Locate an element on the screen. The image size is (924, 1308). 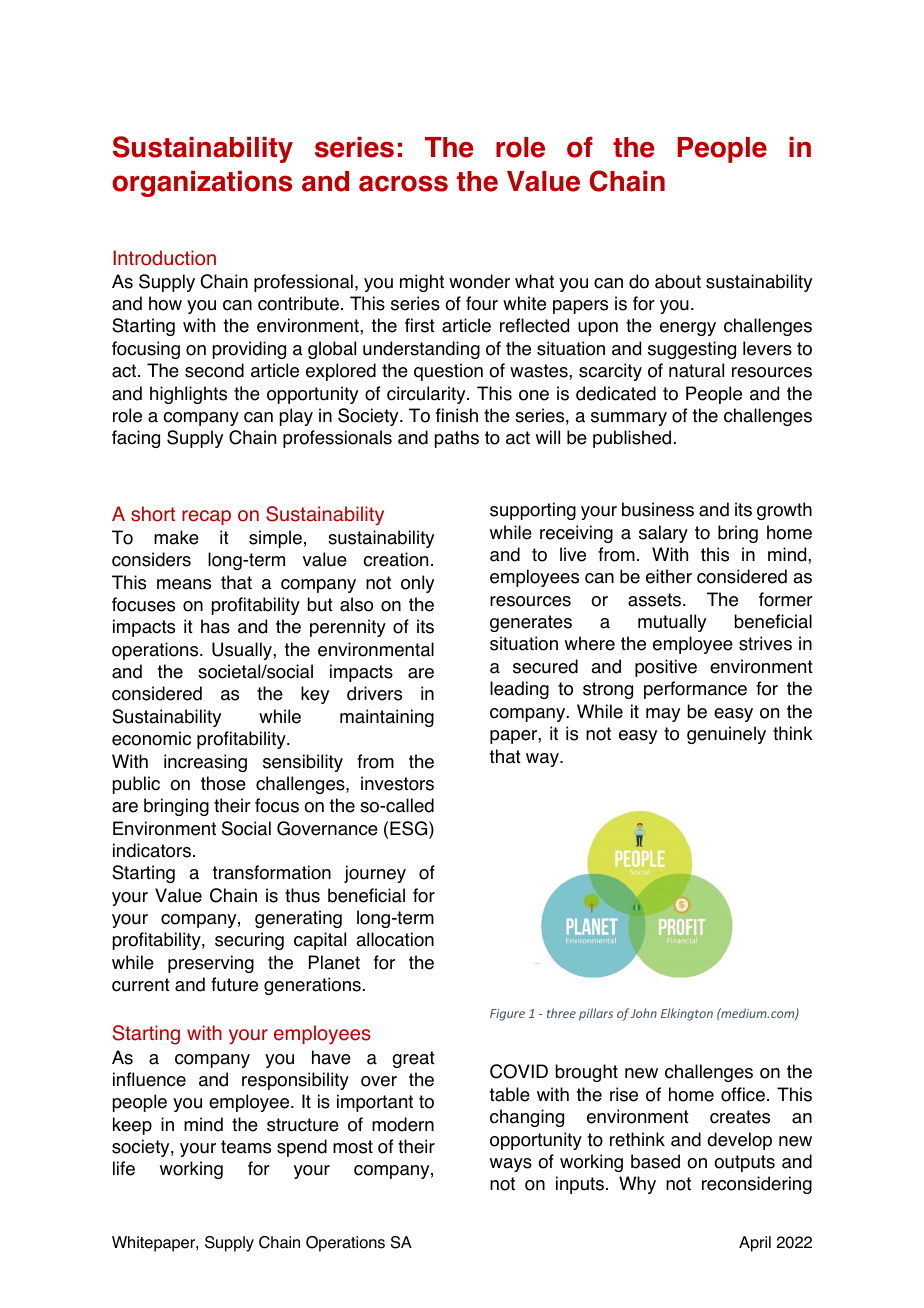
ways is located at coordinates (511, 1165).
